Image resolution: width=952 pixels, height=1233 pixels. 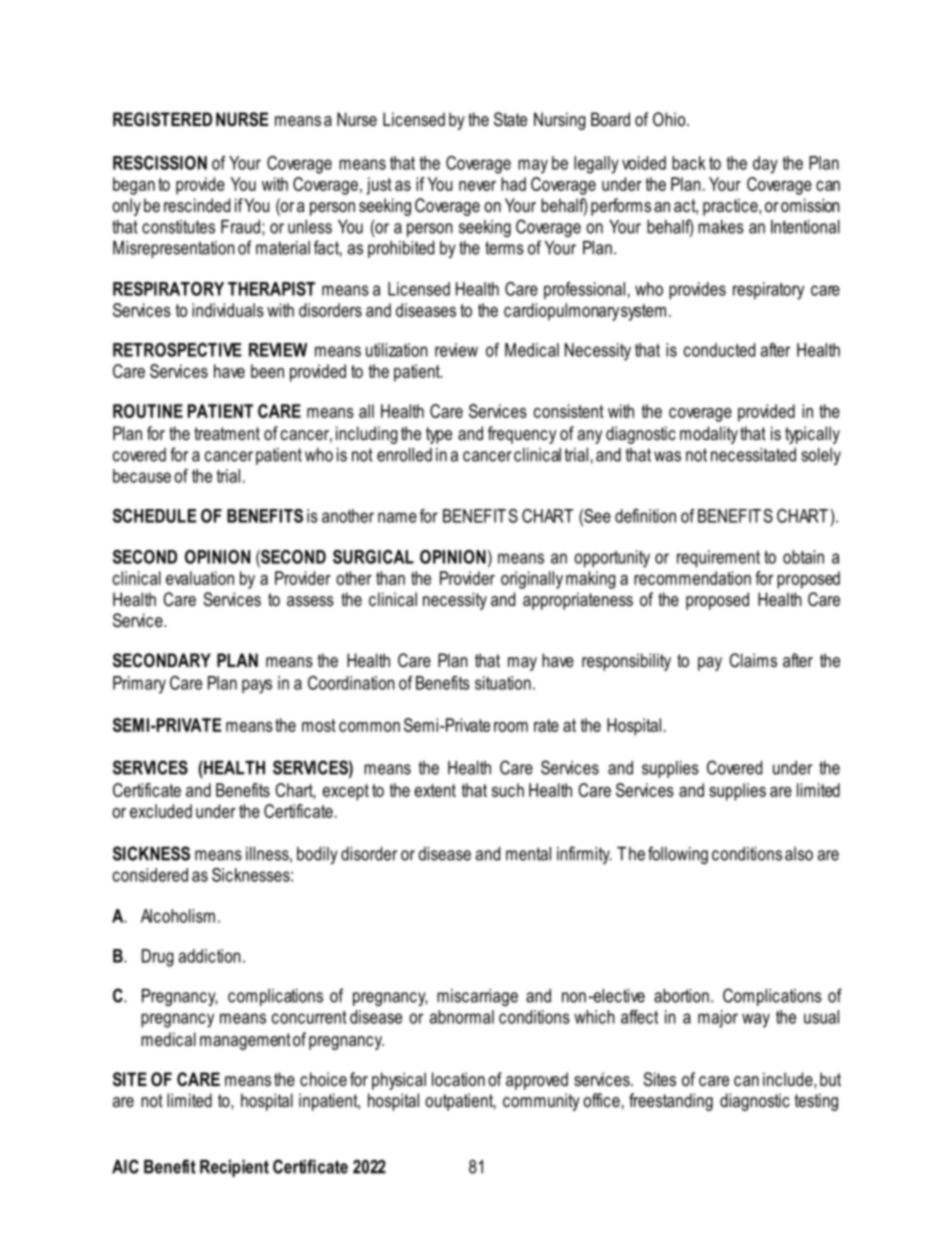 I want to click on Recipient, so click(x=234, y=1168).
